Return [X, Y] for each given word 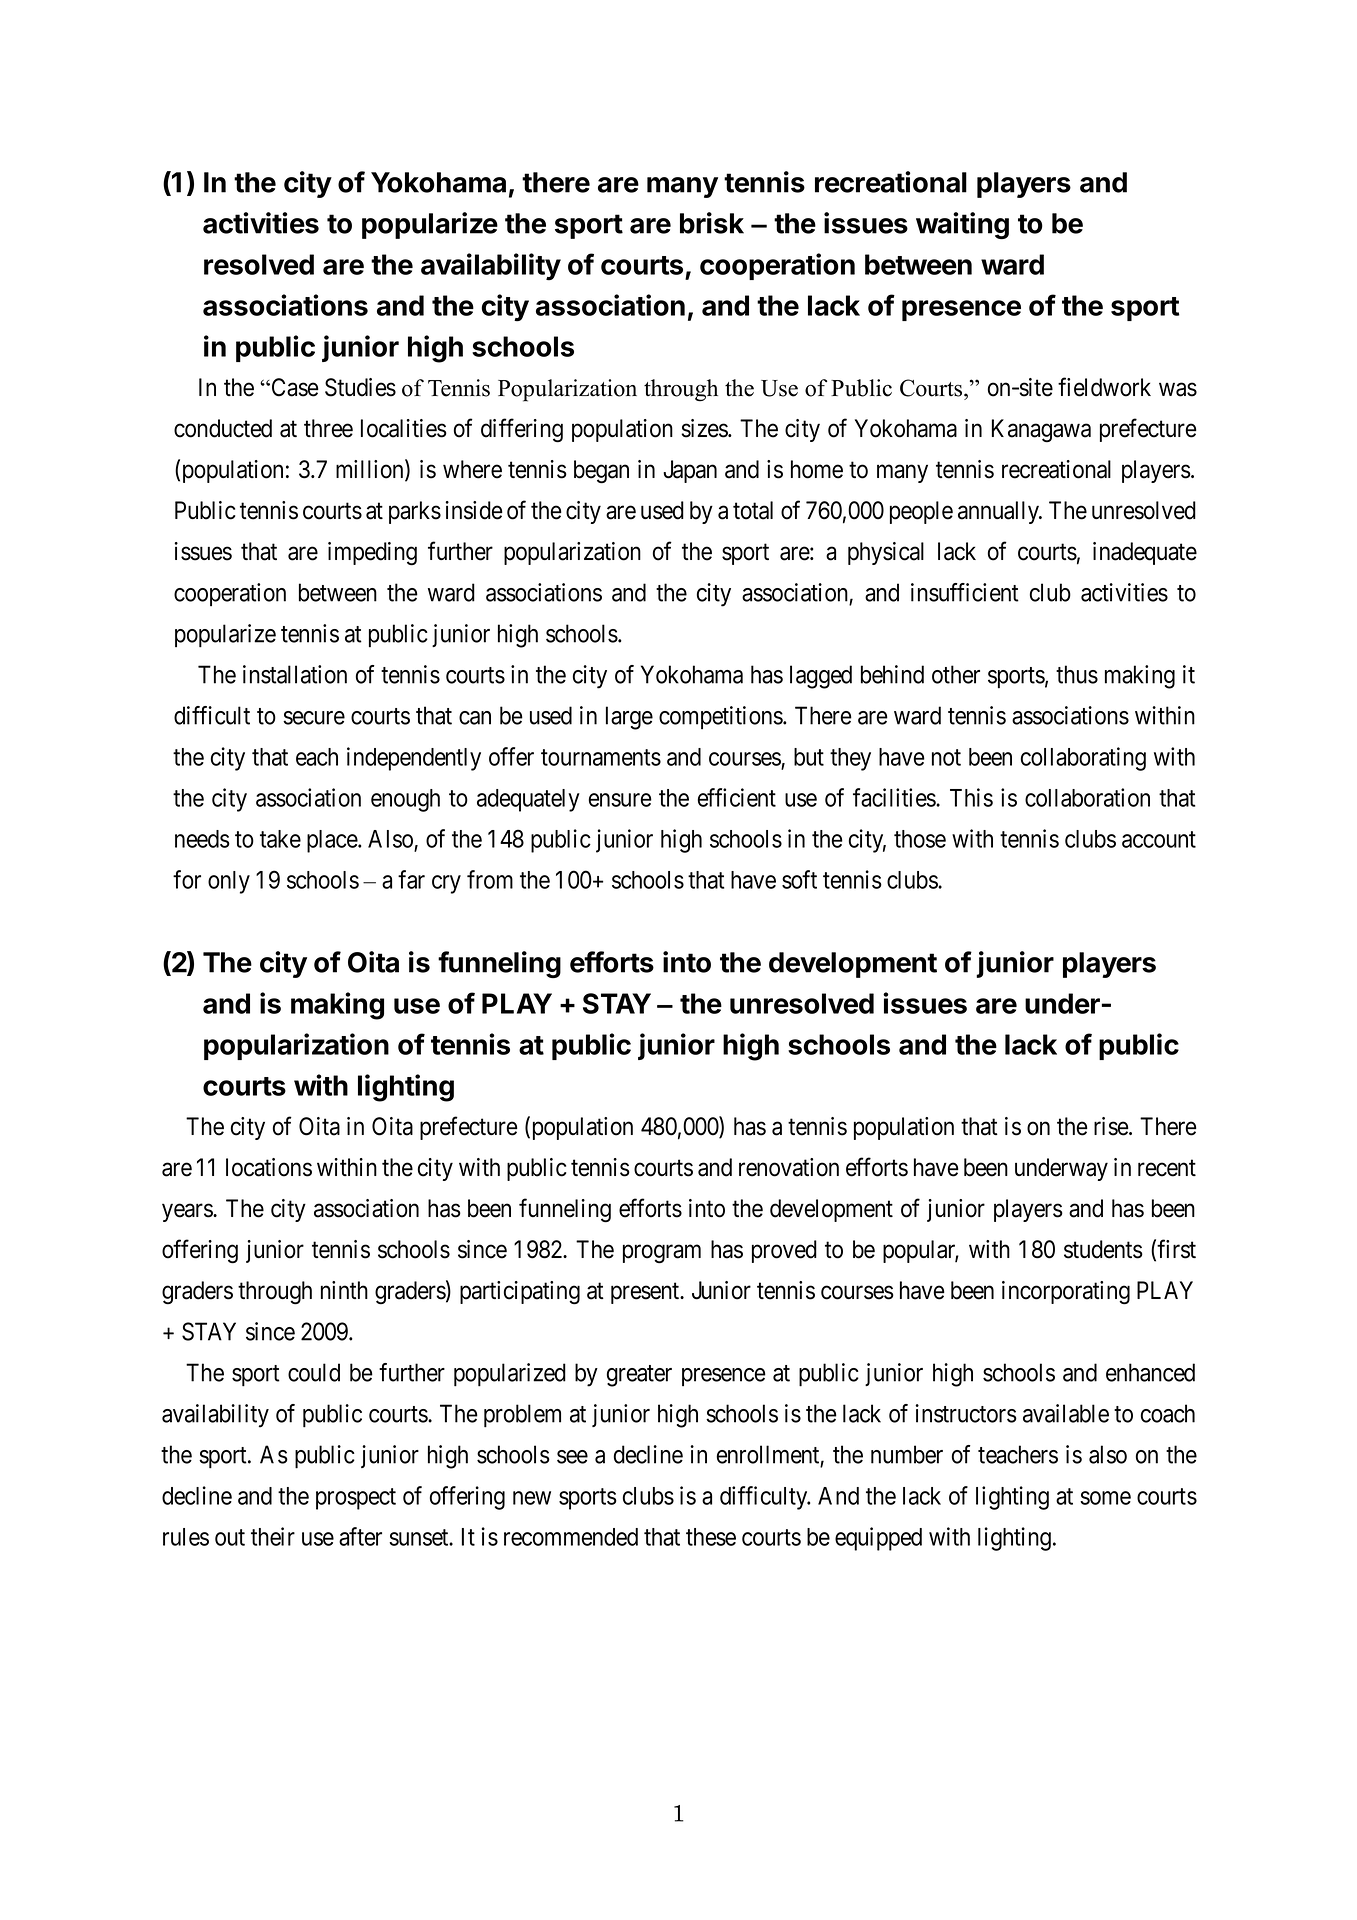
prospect [356, 1499]
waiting [962, 225]
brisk [712, 223]
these [711, 1537]
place [333, 841]
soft [799, 879]
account [1159, 839]
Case [294, 387]
